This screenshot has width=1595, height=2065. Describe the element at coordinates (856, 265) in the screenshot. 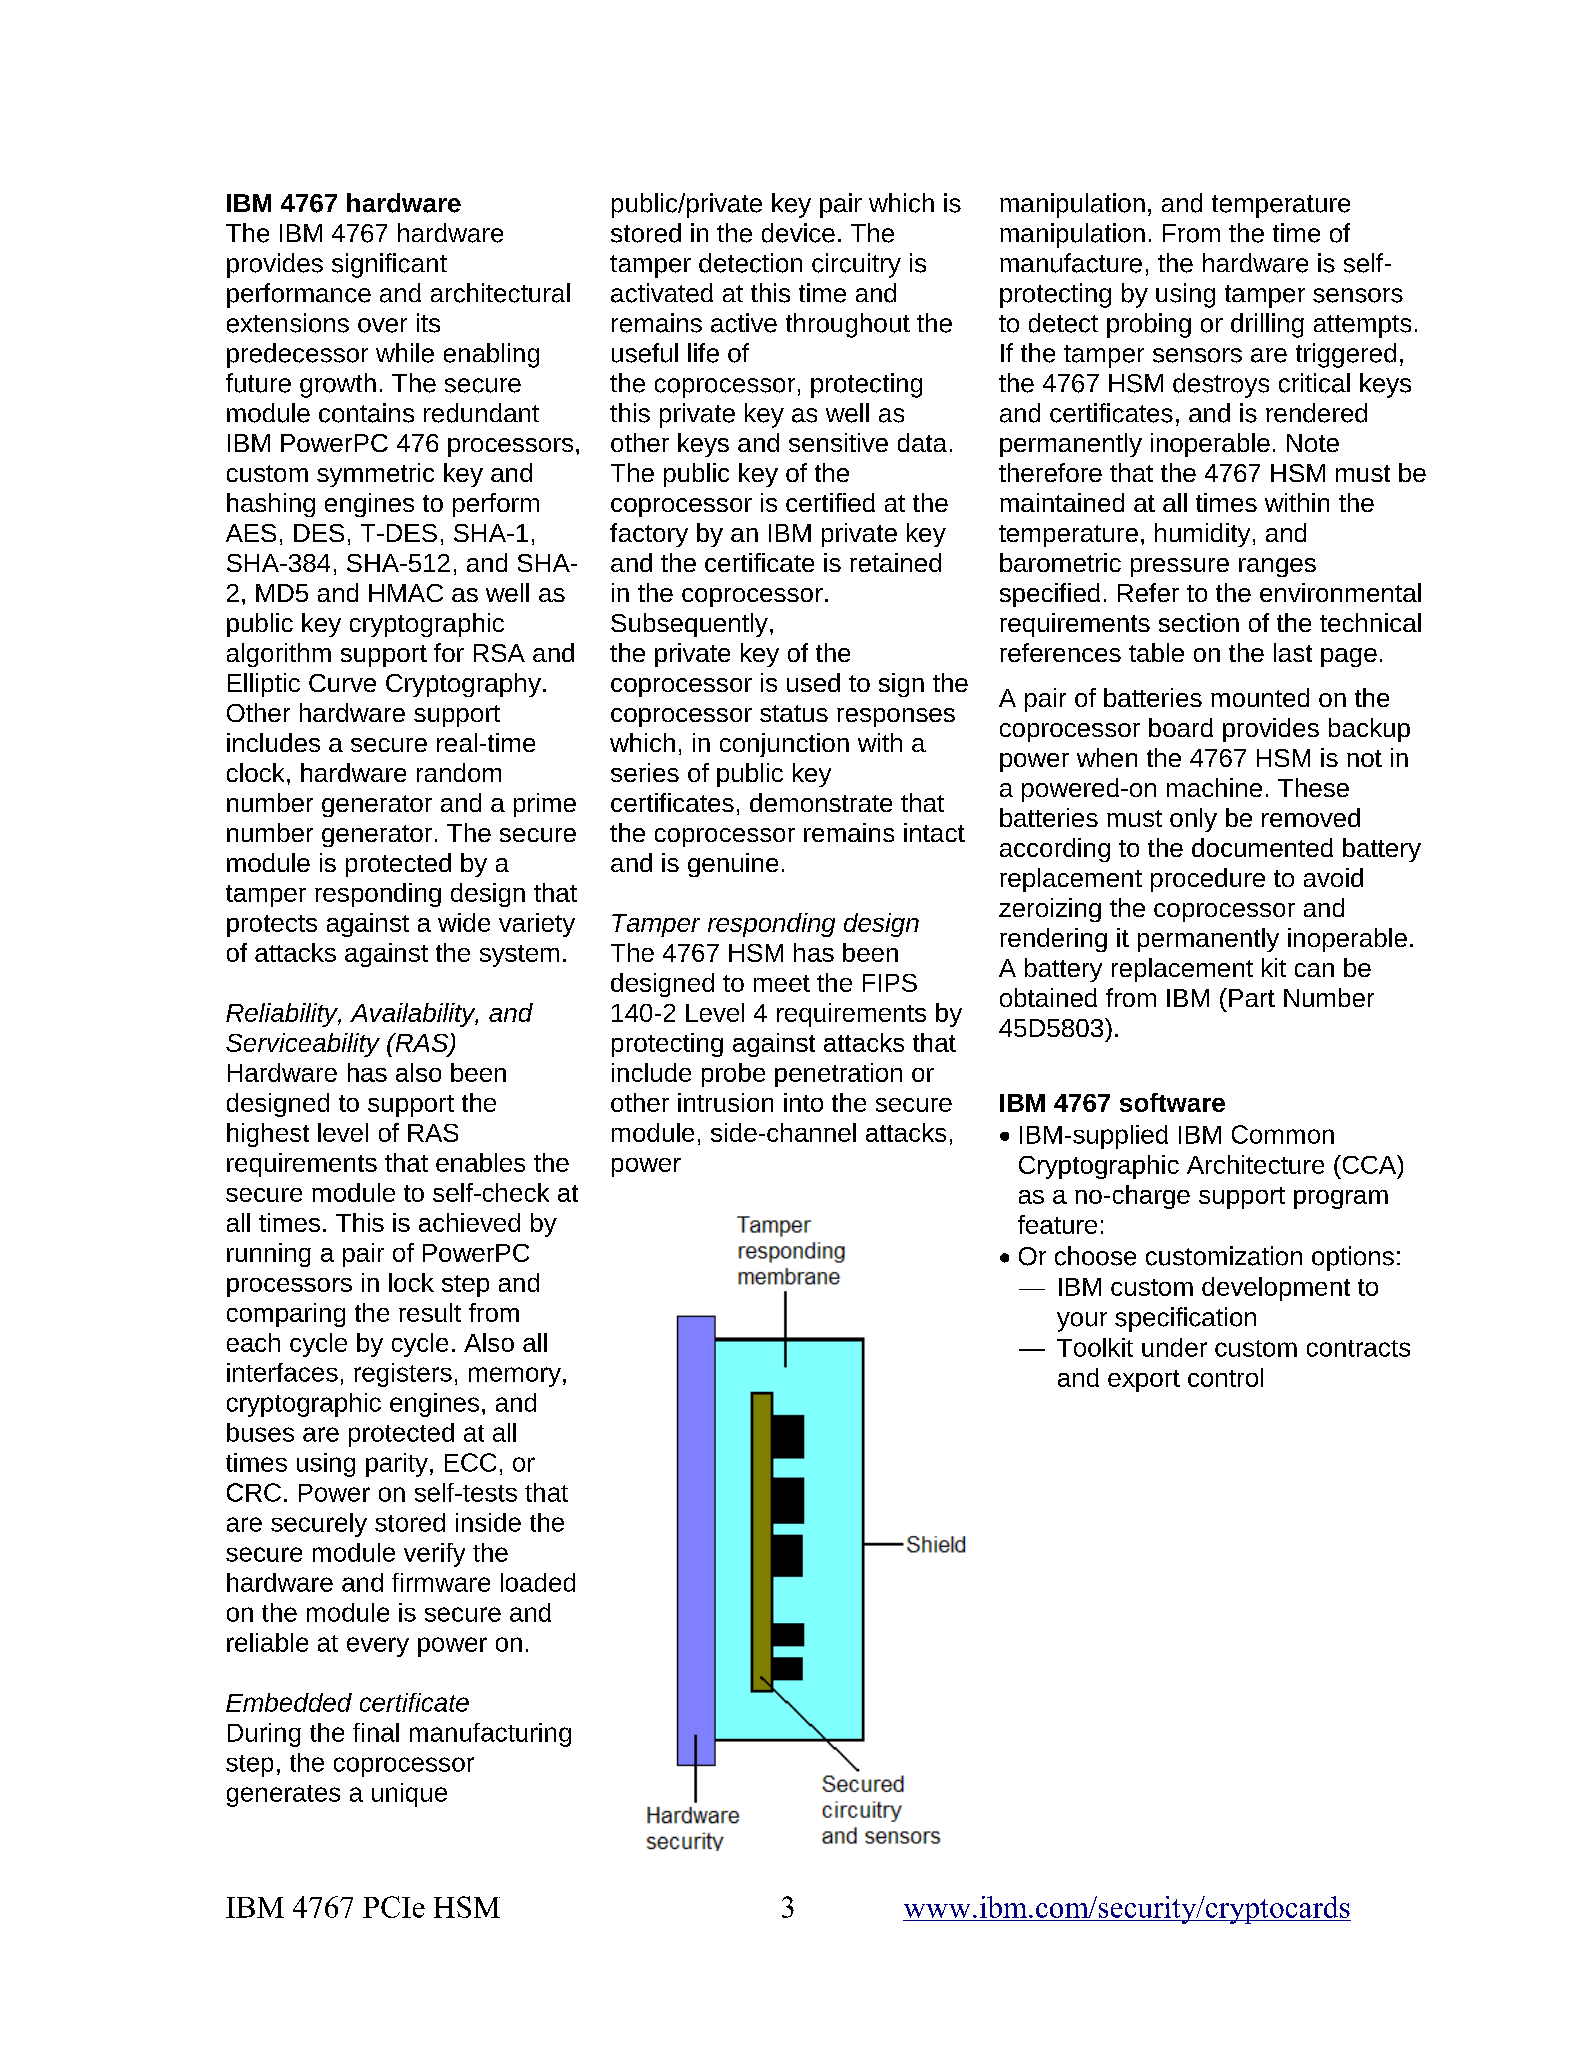

I see `circuitry` at that location.
